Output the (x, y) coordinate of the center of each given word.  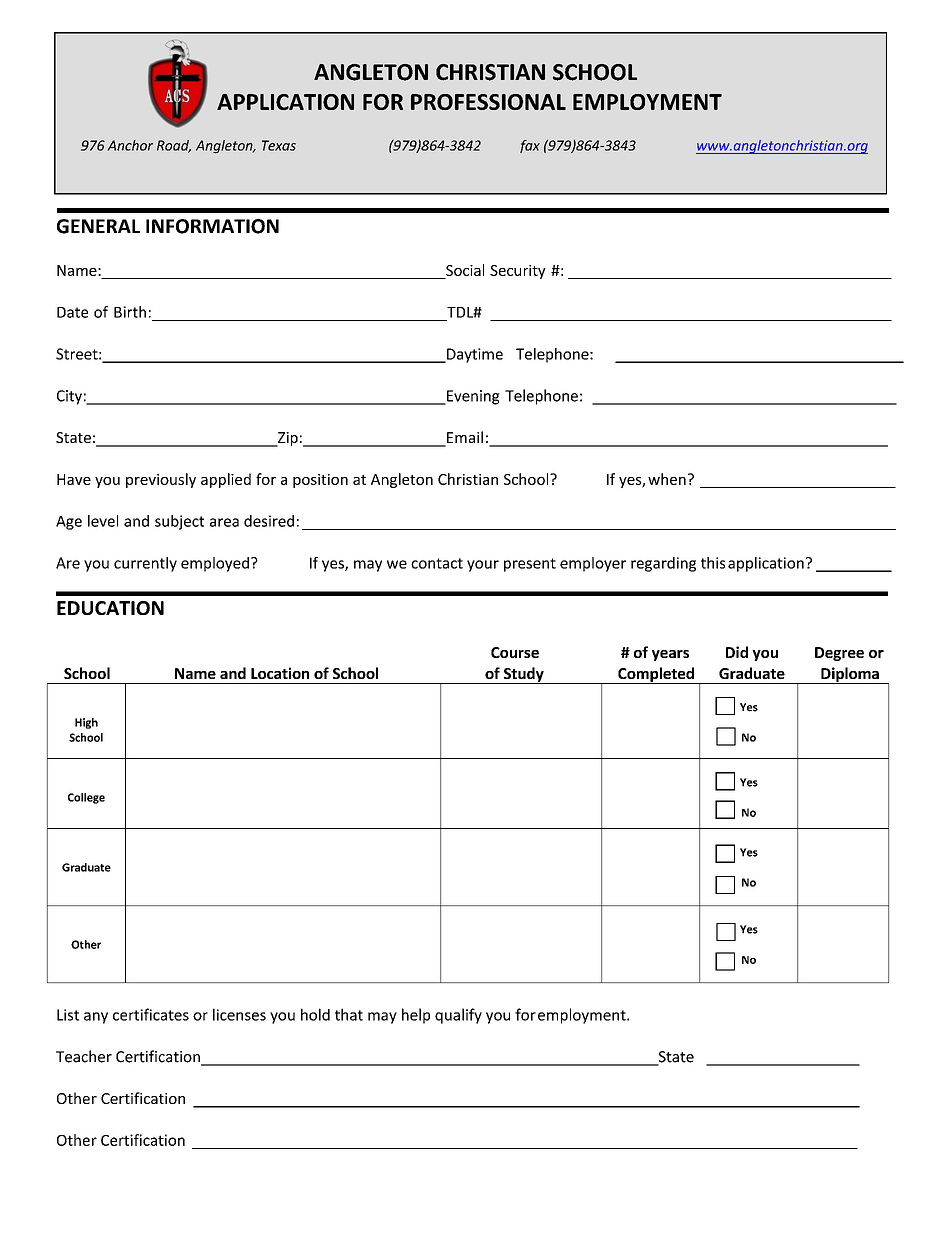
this (713, 563)
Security (518, 272)
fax (530, 146)
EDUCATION (110, 608)
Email (464, 438)
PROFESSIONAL (488, 102)
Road (174, 146)
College (86, 798)
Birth (130, 312)
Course (515, 652)
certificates (151, 1014)
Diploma (850, 675)
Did (737, 652)
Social (465, 270)
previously (161, 480)
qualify (458, 1016)
